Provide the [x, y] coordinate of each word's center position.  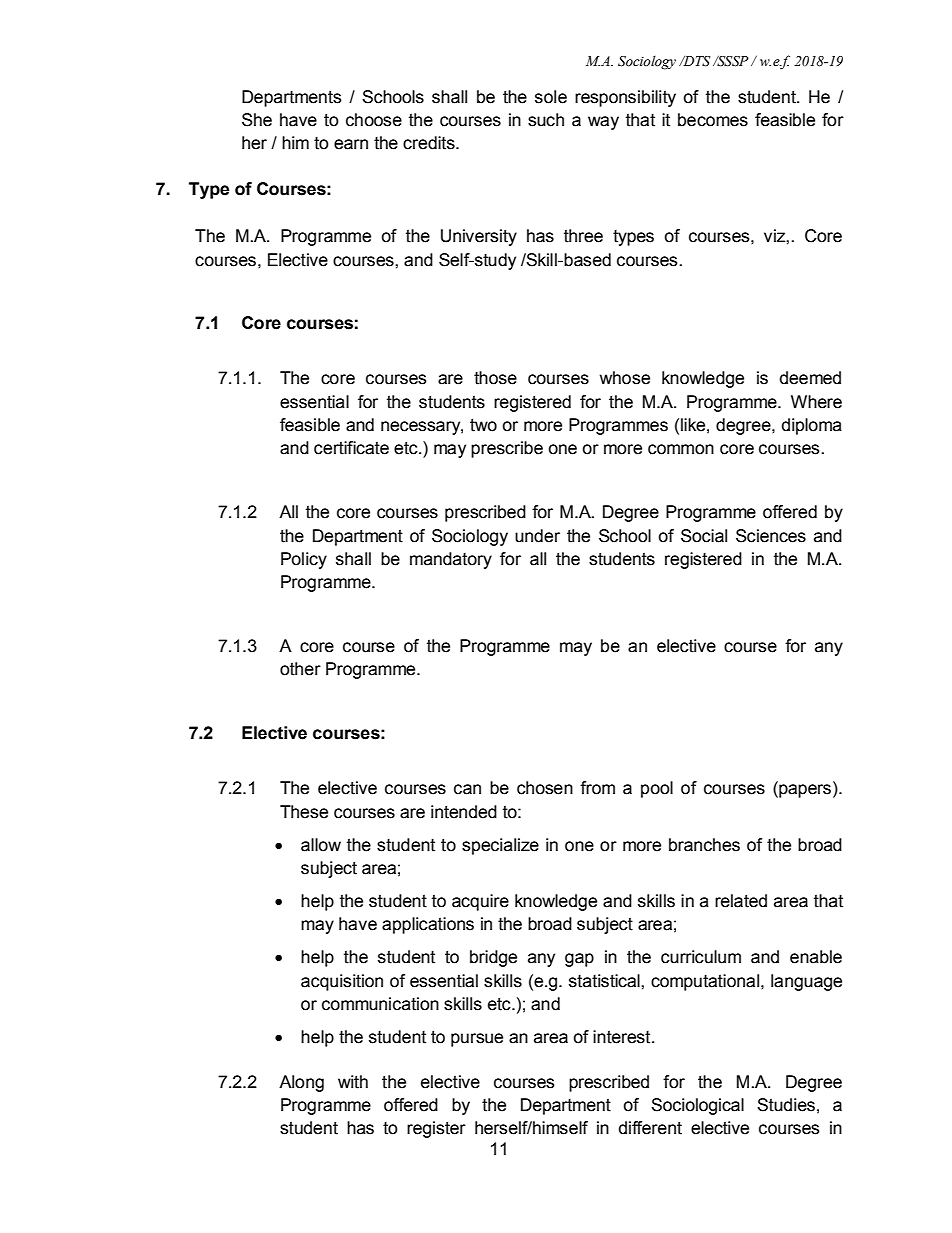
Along [301, 1083]
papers [804, 791]
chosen [545, 788]
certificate [351, 448]
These [304, 812]
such [546, 120]
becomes [713, 120]
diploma [812, 426]
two [483, 425]
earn [351, 144]
